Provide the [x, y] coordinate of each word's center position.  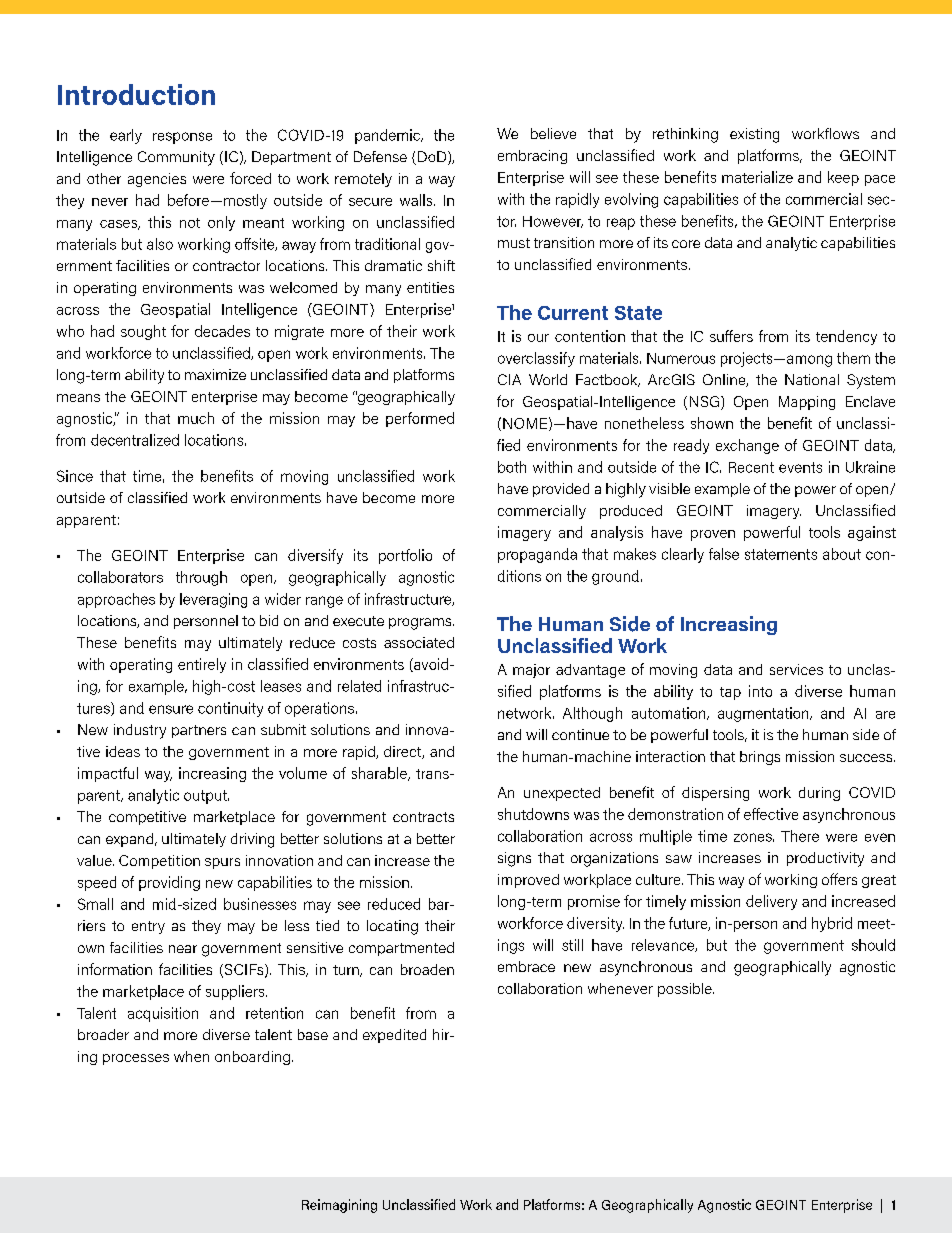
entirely [202, 665]
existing [754, 135]
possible [686, 990]
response [182, 138]
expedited [394, 1036]
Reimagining [339, 1206]
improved [528, 881]
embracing [532, 157]
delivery [771, 902]
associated [419, 642]
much [196, 418]
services [796, 669]
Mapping [807, 403]
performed [420, 419]
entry [148, 927]
